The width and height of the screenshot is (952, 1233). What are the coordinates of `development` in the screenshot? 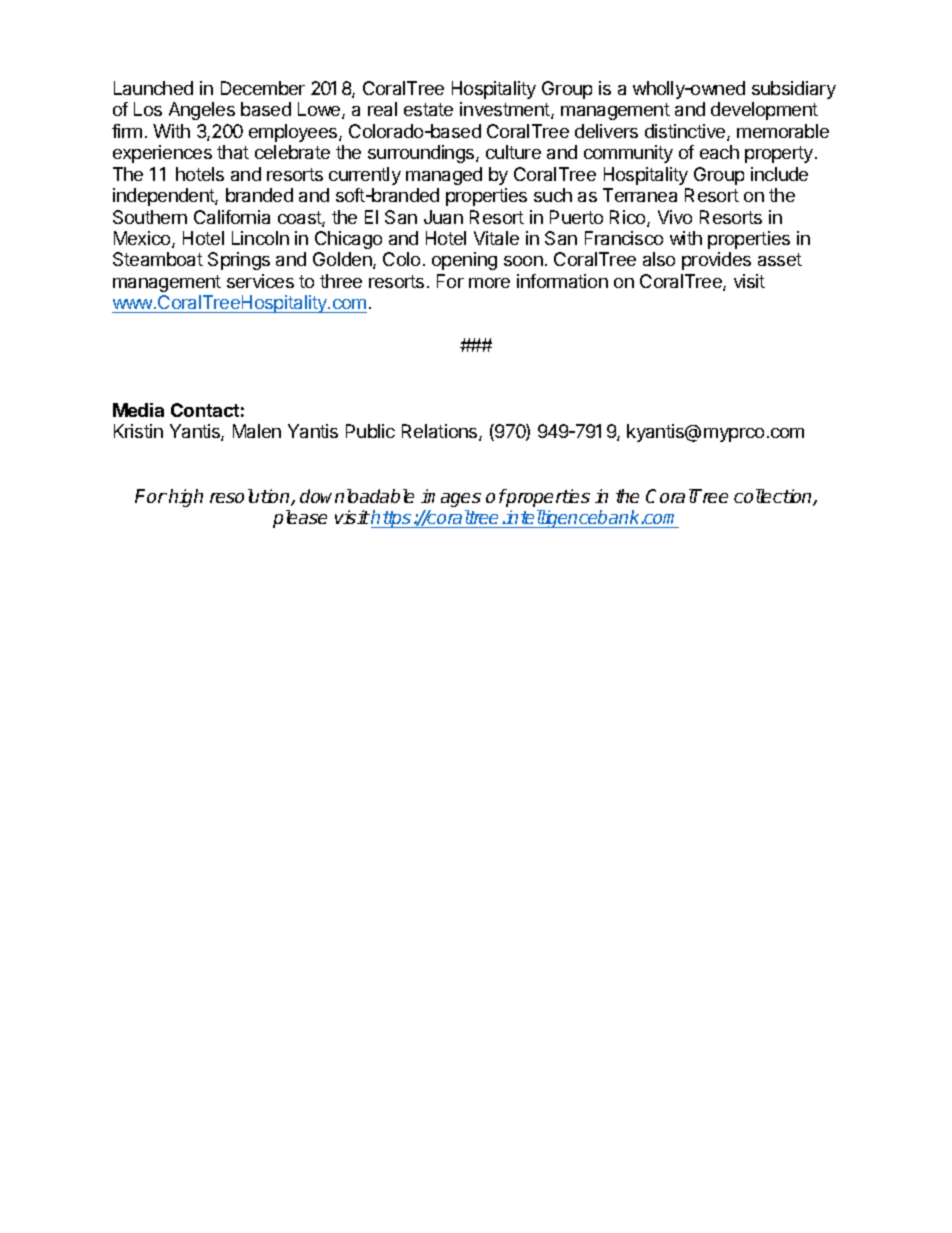 It's located at (764, 111).
